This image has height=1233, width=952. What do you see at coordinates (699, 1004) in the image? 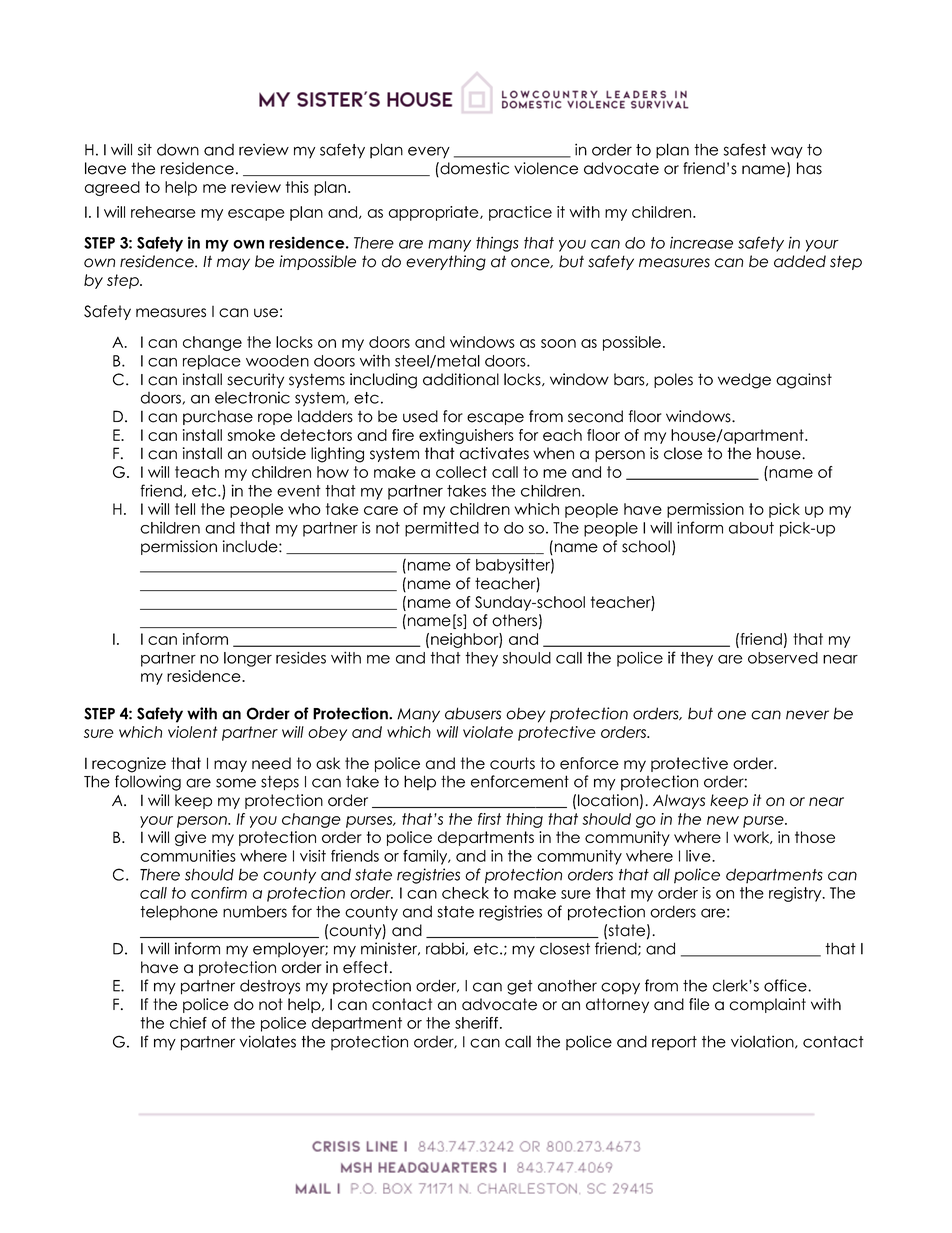
I see `file` at bounding box center [699, 1004].
